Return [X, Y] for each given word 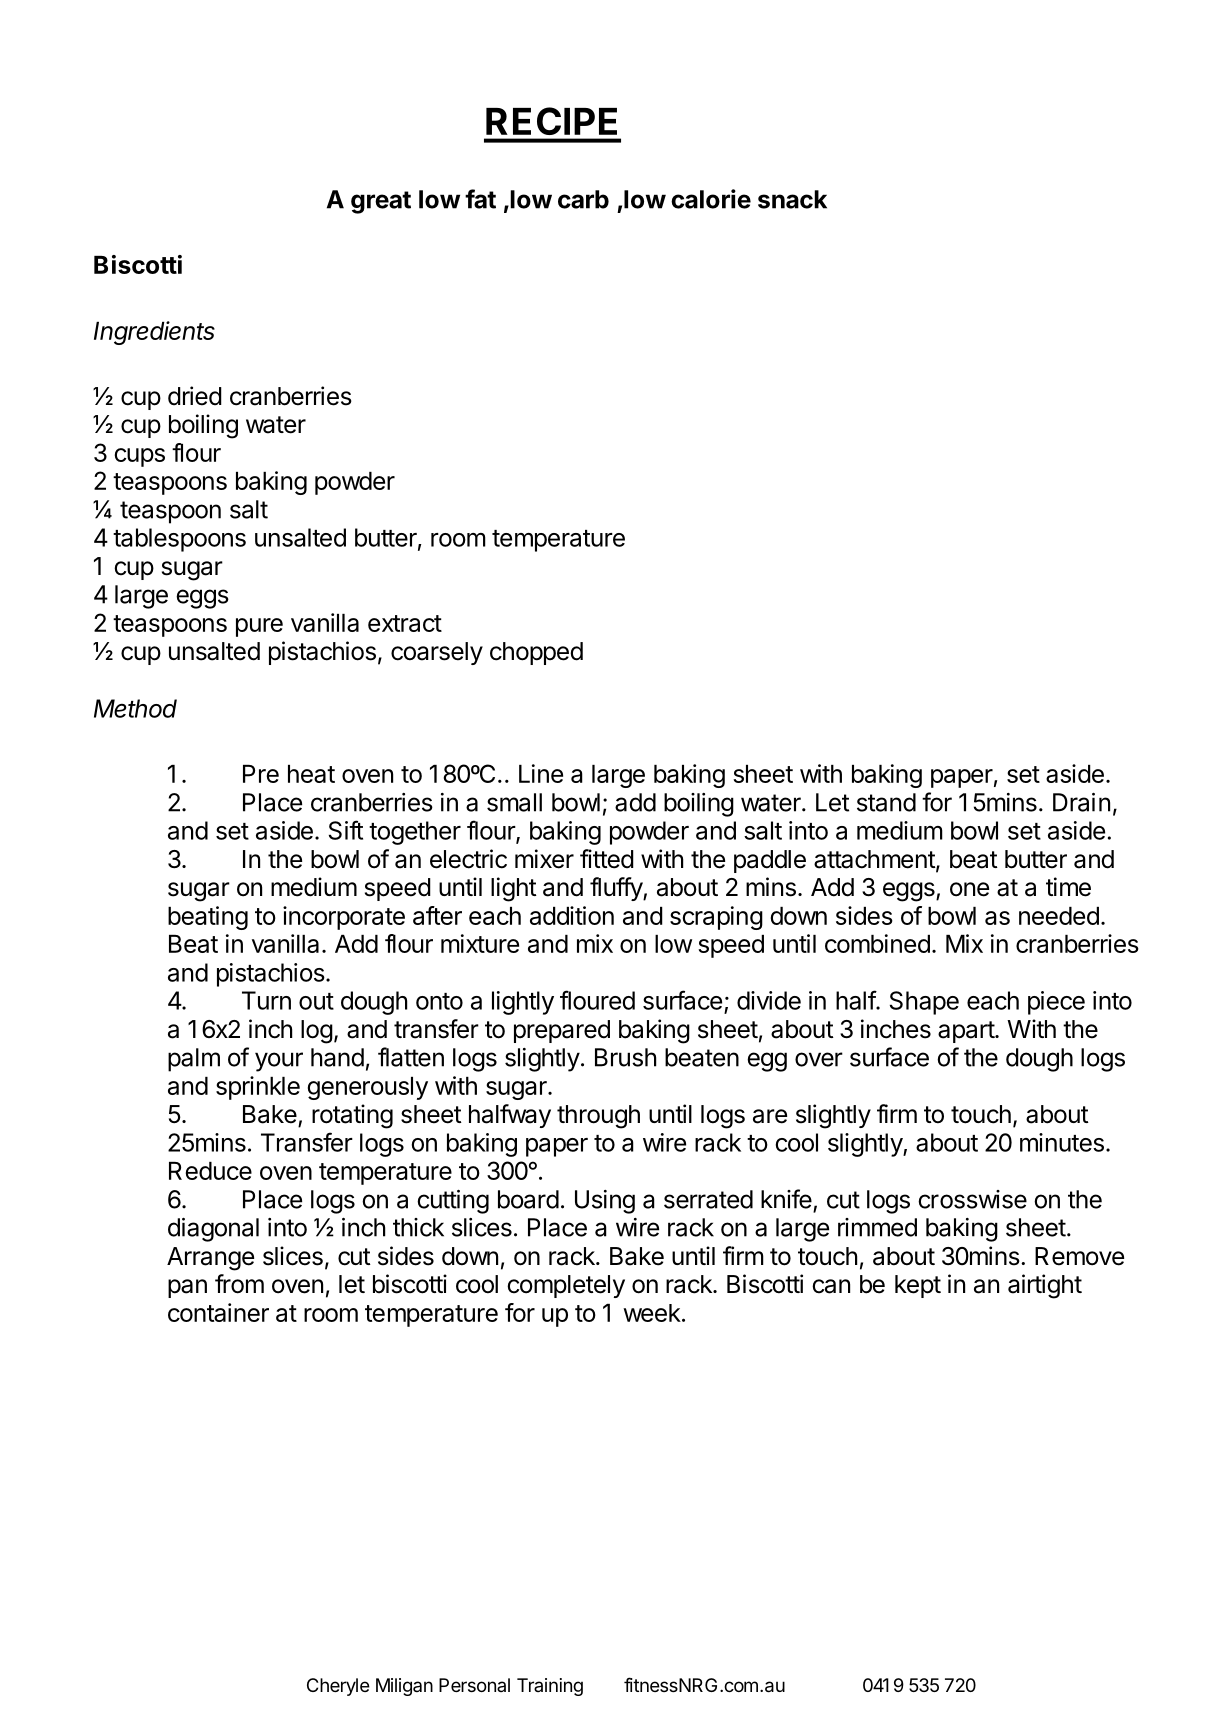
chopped [536, 653]
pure [259, 627]
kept [918, 1286]
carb [583, 199]
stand [886, 802]
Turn [266, 1000]
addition [572, 915]
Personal [474, 1685]
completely [566, 1286]
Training [550, 1687]
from [239, 1284]
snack [792, 199]
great [381, 202]
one [969, 889]
